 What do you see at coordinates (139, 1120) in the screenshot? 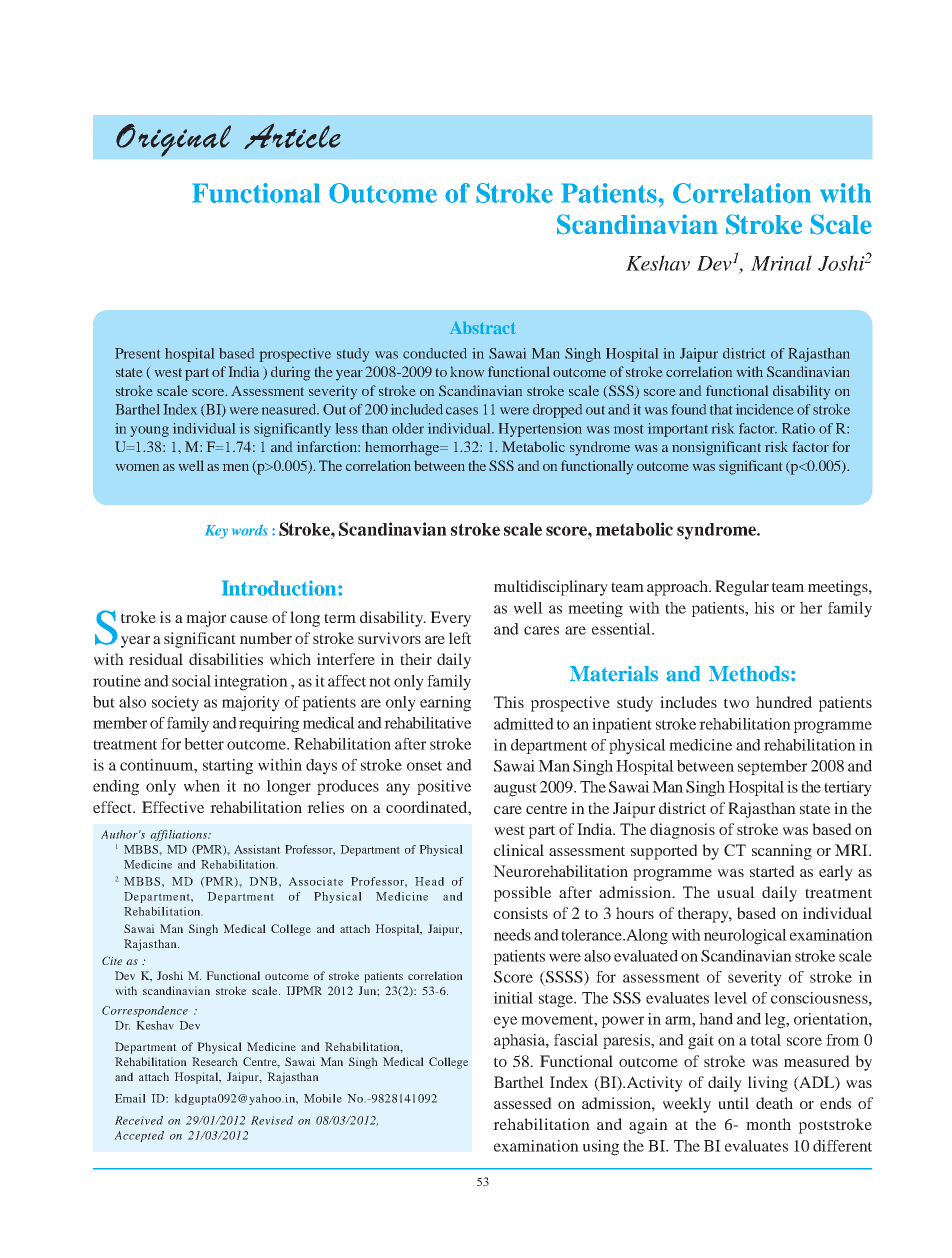
I see `Received` at bounding box center [139, 1120].
